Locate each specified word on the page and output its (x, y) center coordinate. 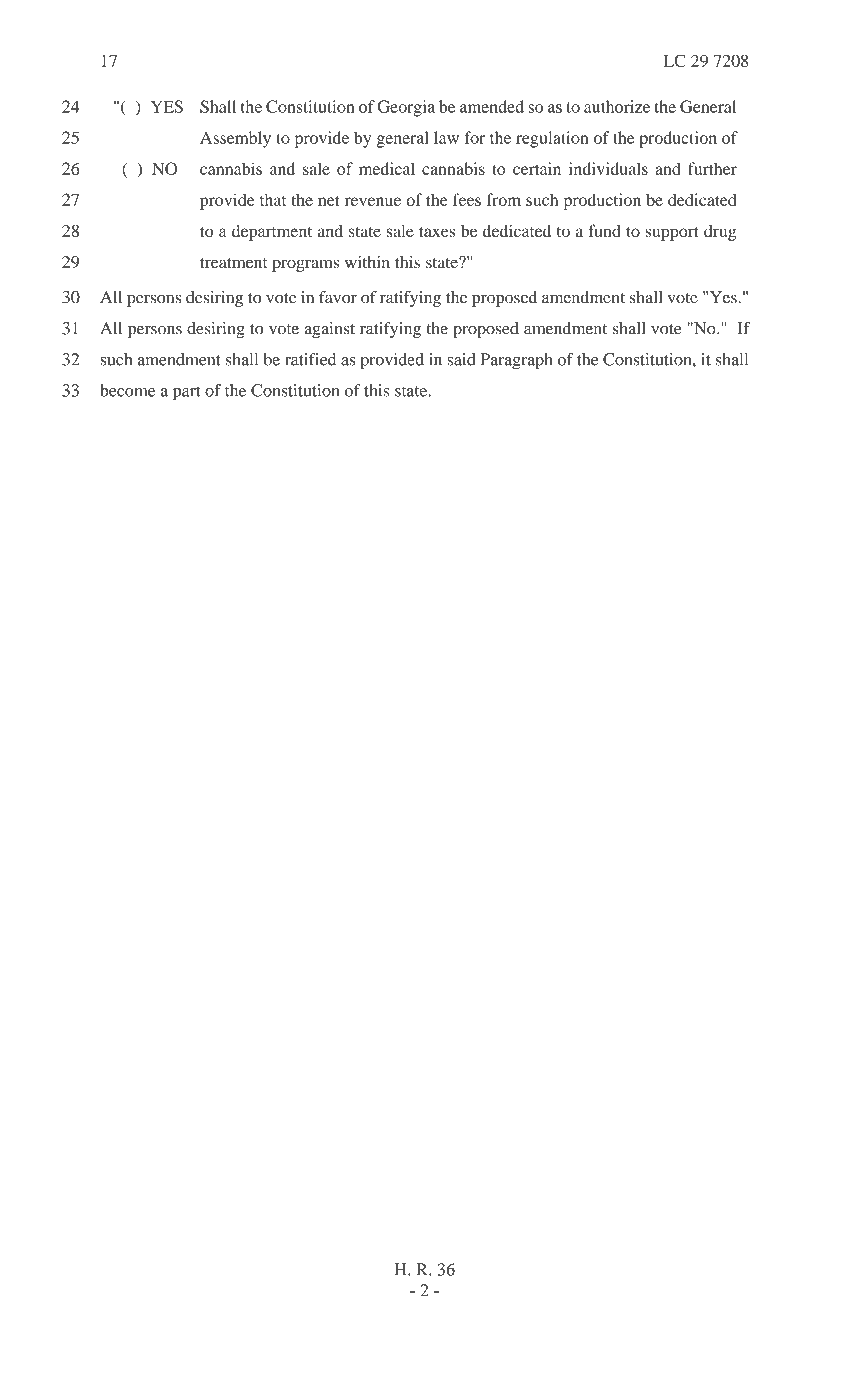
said (461, 359)
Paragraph (516, 361)
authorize (617, 106)
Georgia (406, 108)
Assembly (235, 139)
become (127, 390)
